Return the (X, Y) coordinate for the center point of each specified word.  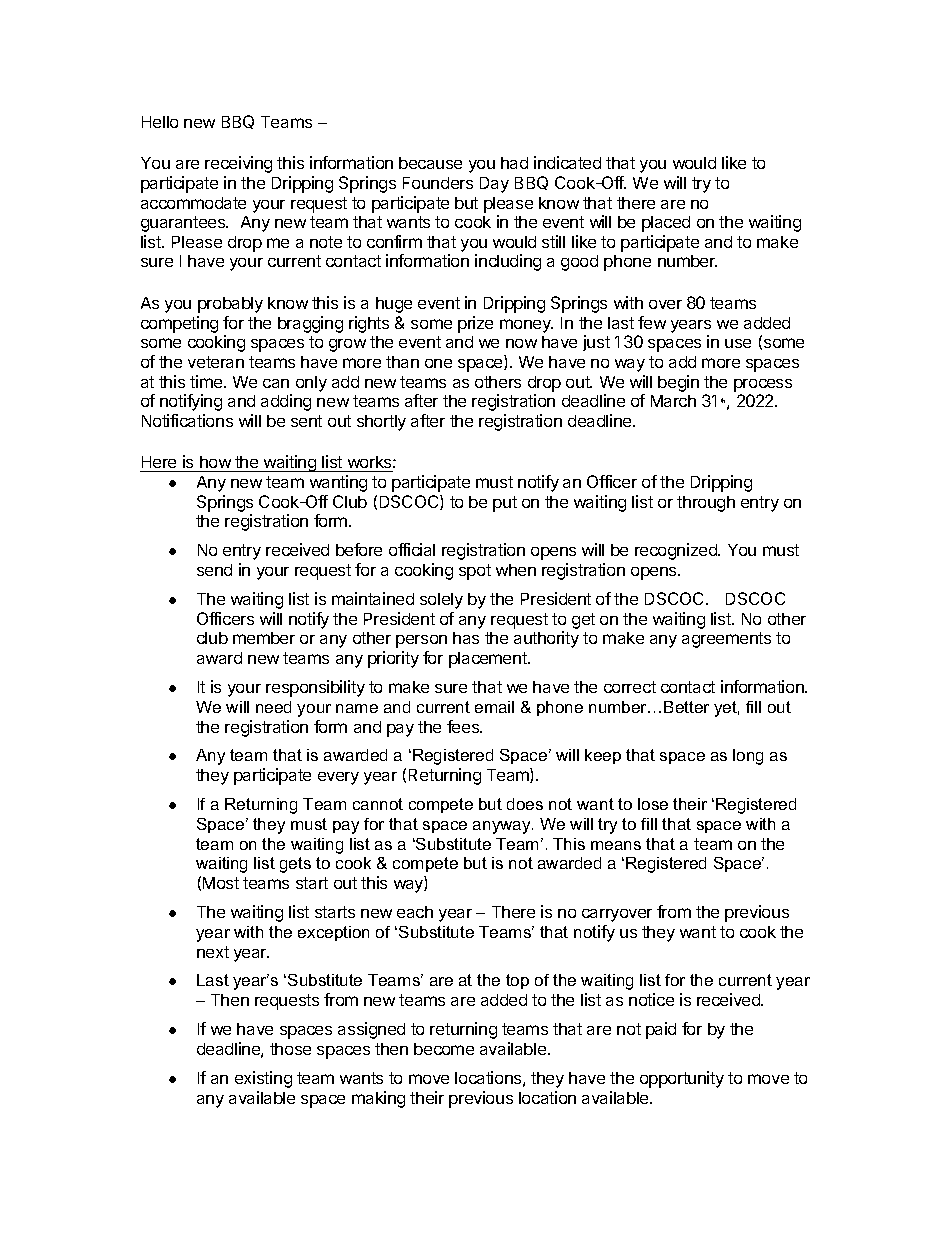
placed (666, 224)
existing (263, 1079)
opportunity (682, 1079)
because (430, 163)
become (444, 1049)
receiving (238, 164)
